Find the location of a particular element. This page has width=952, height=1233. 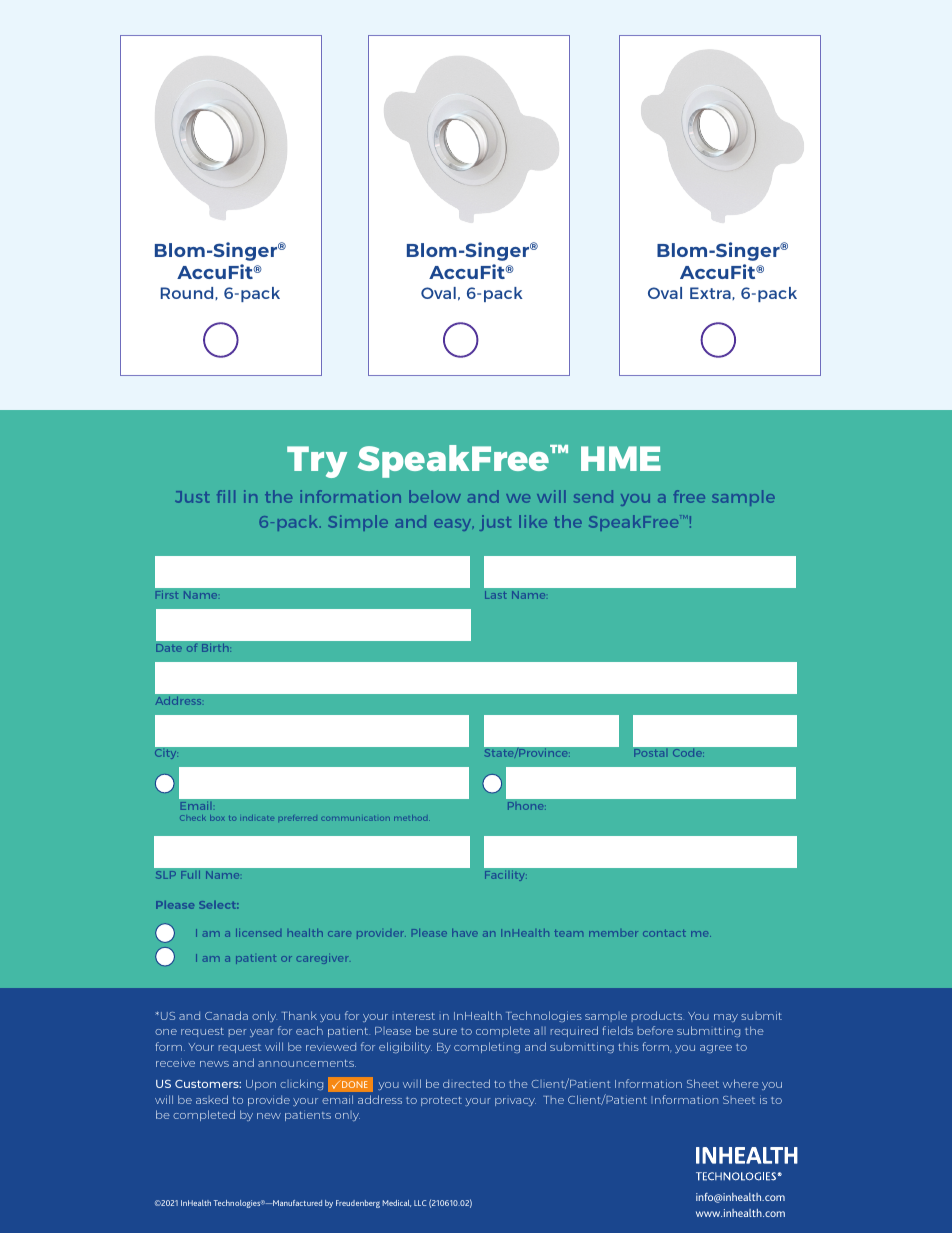

fill is located at coordinates (226, 496).
